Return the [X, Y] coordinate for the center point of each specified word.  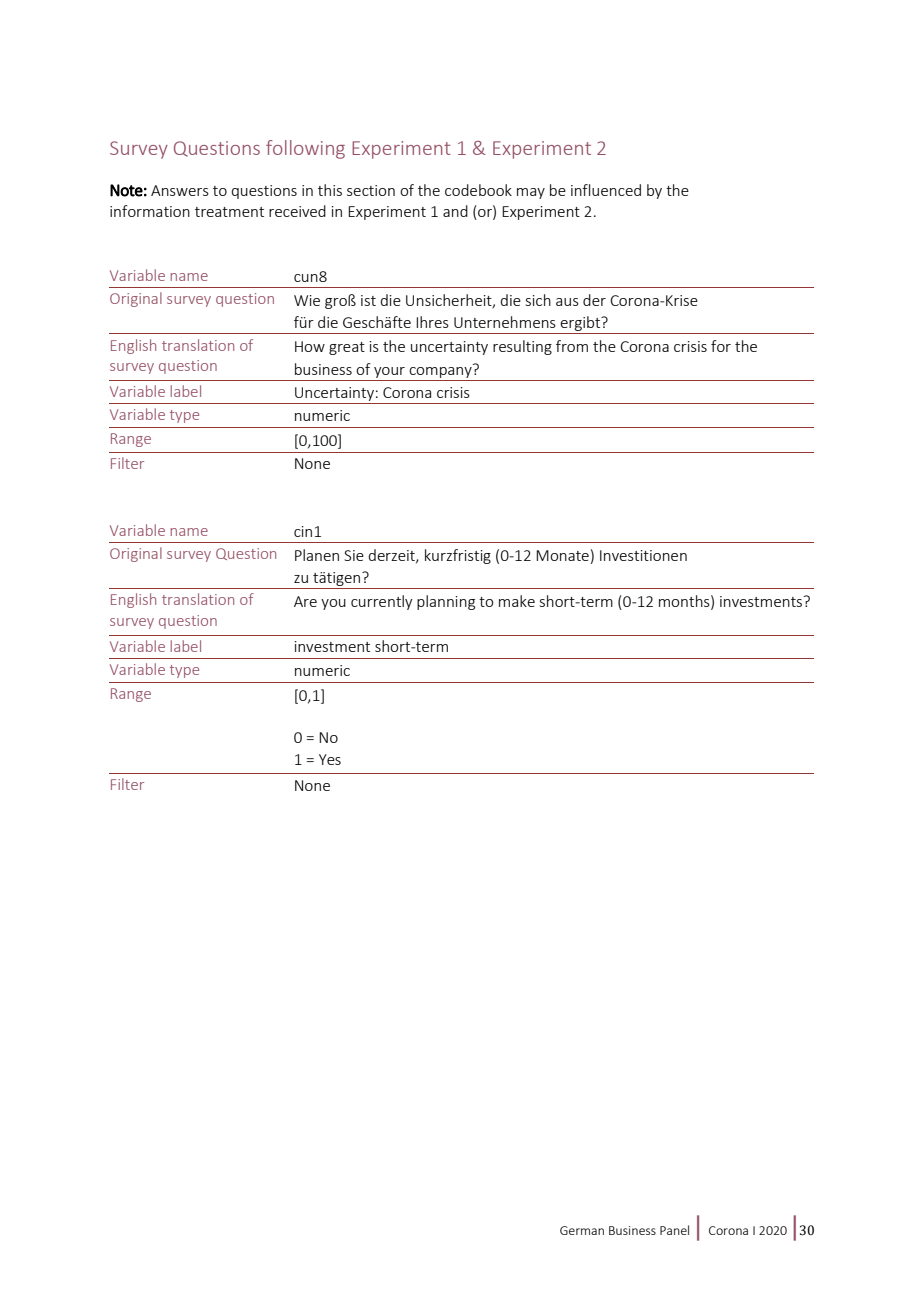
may [531, 193]
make [517, 601]
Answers [180, 190]
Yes [330, 759]
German [582, 1230]
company [441, 371]
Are [305, 601]
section [371, 190]
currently [382, 602]
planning [446, 602]
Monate [562, 555]
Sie [354, 555]
